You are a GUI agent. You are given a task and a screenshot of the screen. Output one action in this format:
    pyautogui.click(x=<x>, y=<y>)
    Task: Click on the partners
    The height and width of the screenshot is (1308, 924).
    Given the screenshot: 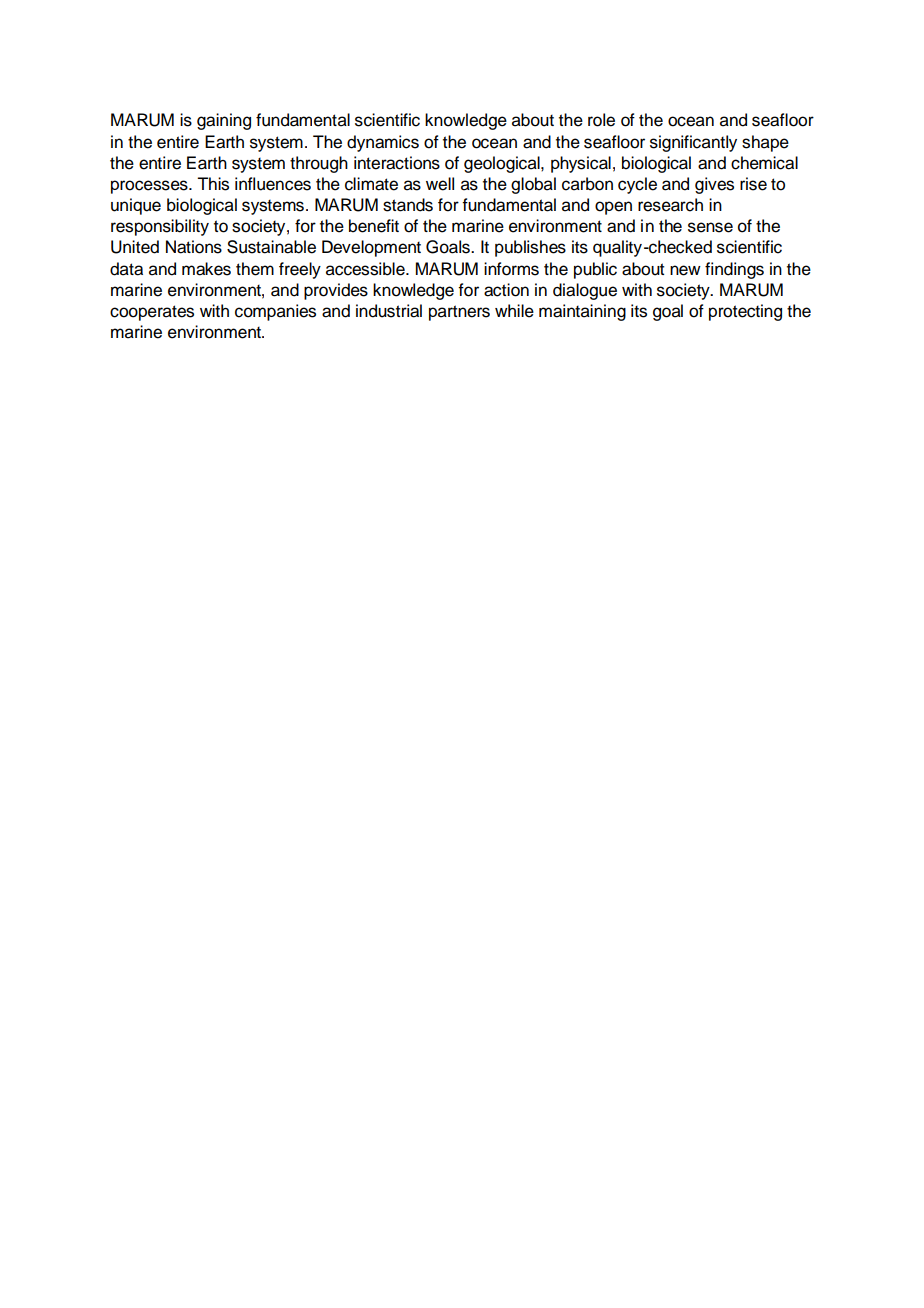 What is the action you would take?
    pyautogui.click(x=459, y=313)
